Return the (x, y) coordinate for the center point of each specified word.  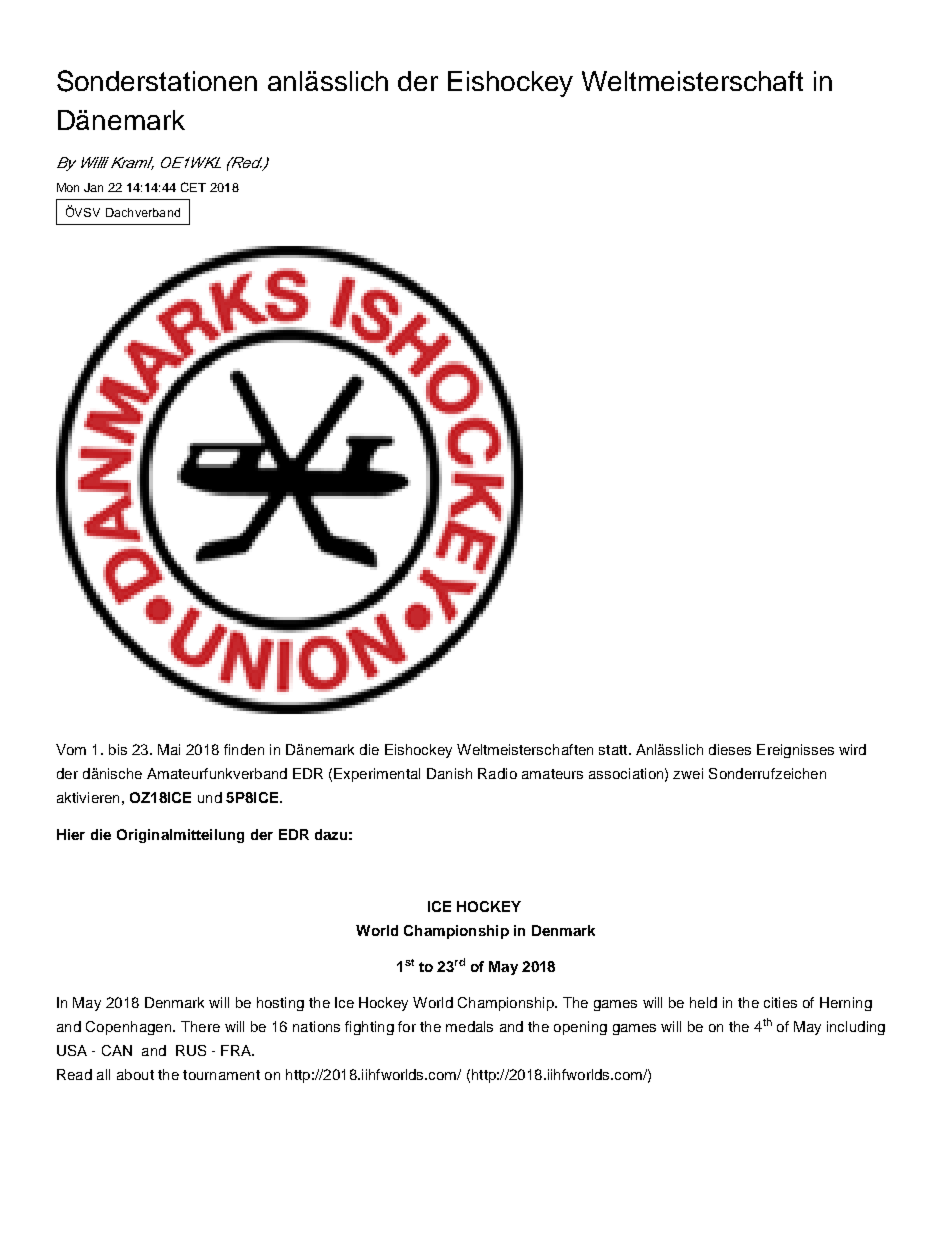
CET (193, 187)
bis (118, 749)
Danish (449, 773)
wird (852, 749)
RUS (191, 1050)
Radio (497, 773)
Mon (68, 187)
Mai (169, 749)
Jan (93, 187)
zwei (688, 773)
